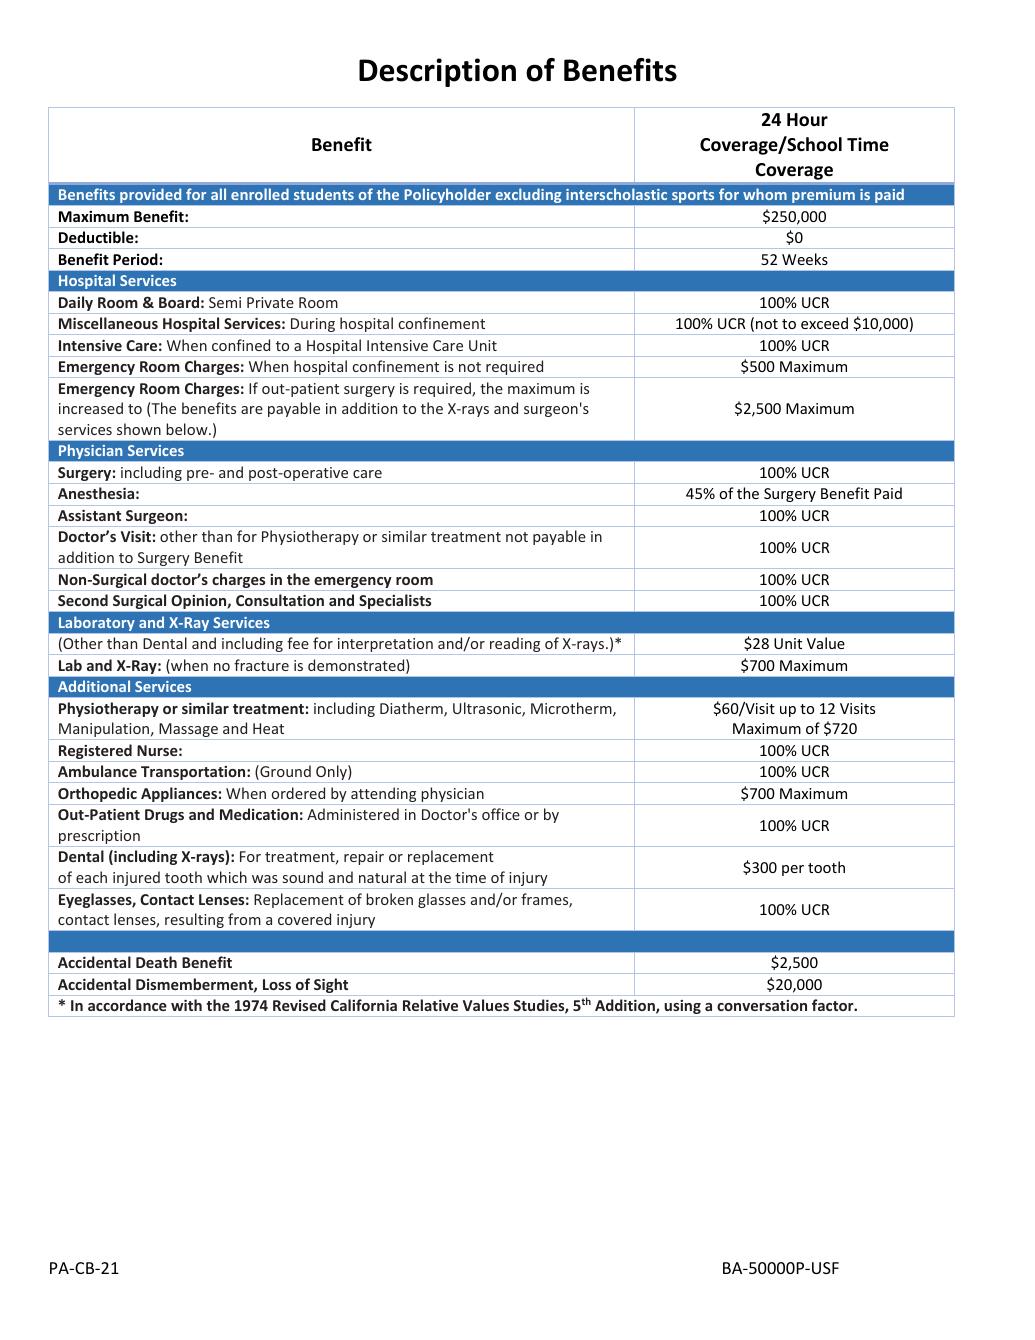 This screenshot has width=1035, height=1340. What do you see at coordinates (313, 326) in the screenshot?
I see `During` at bounding box center [313, 326].
